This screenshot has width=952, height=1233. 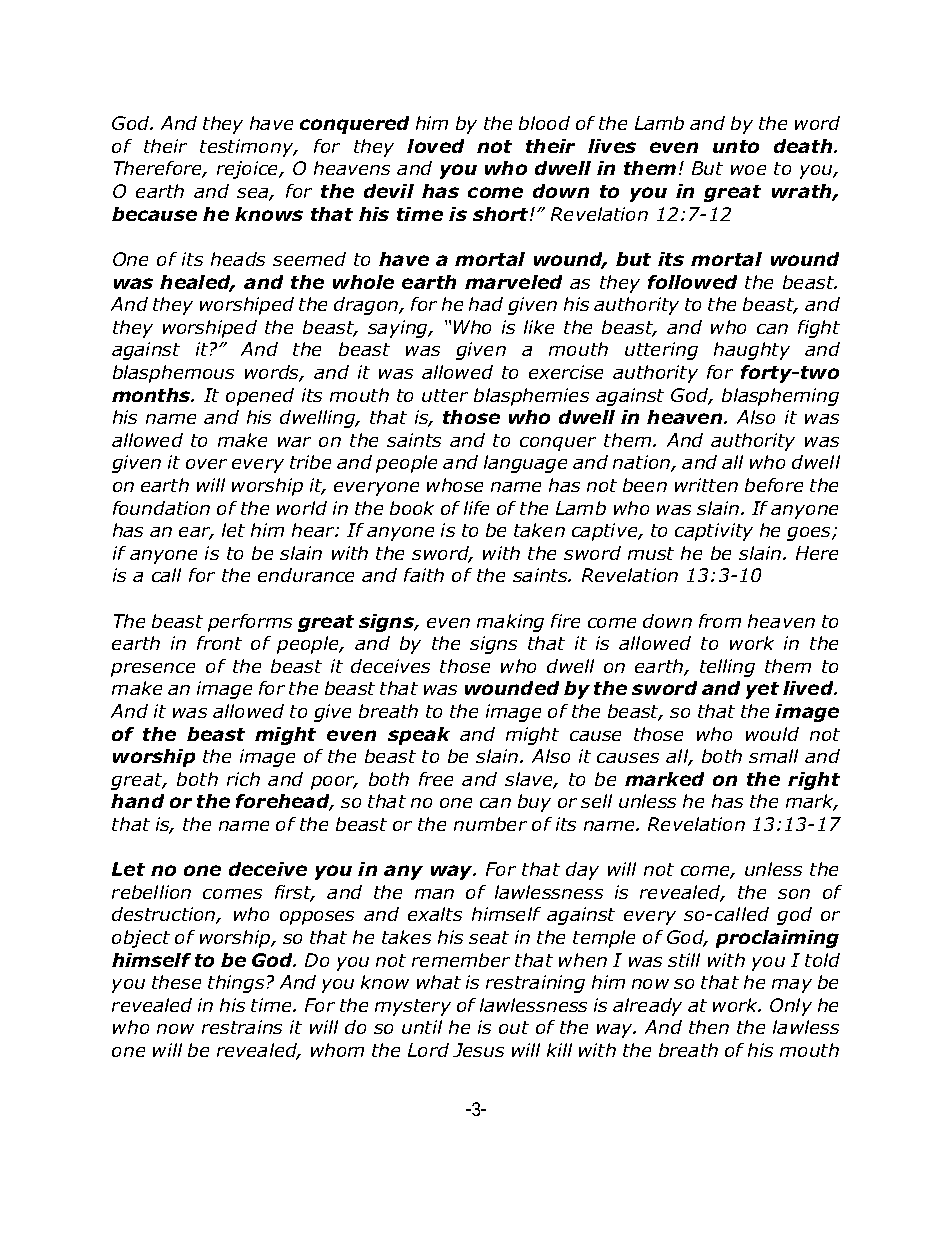 What do you see at coordinates (478, 1050) in the screenshot?
I see `Jesus` at bounding box center [478, 1050].
